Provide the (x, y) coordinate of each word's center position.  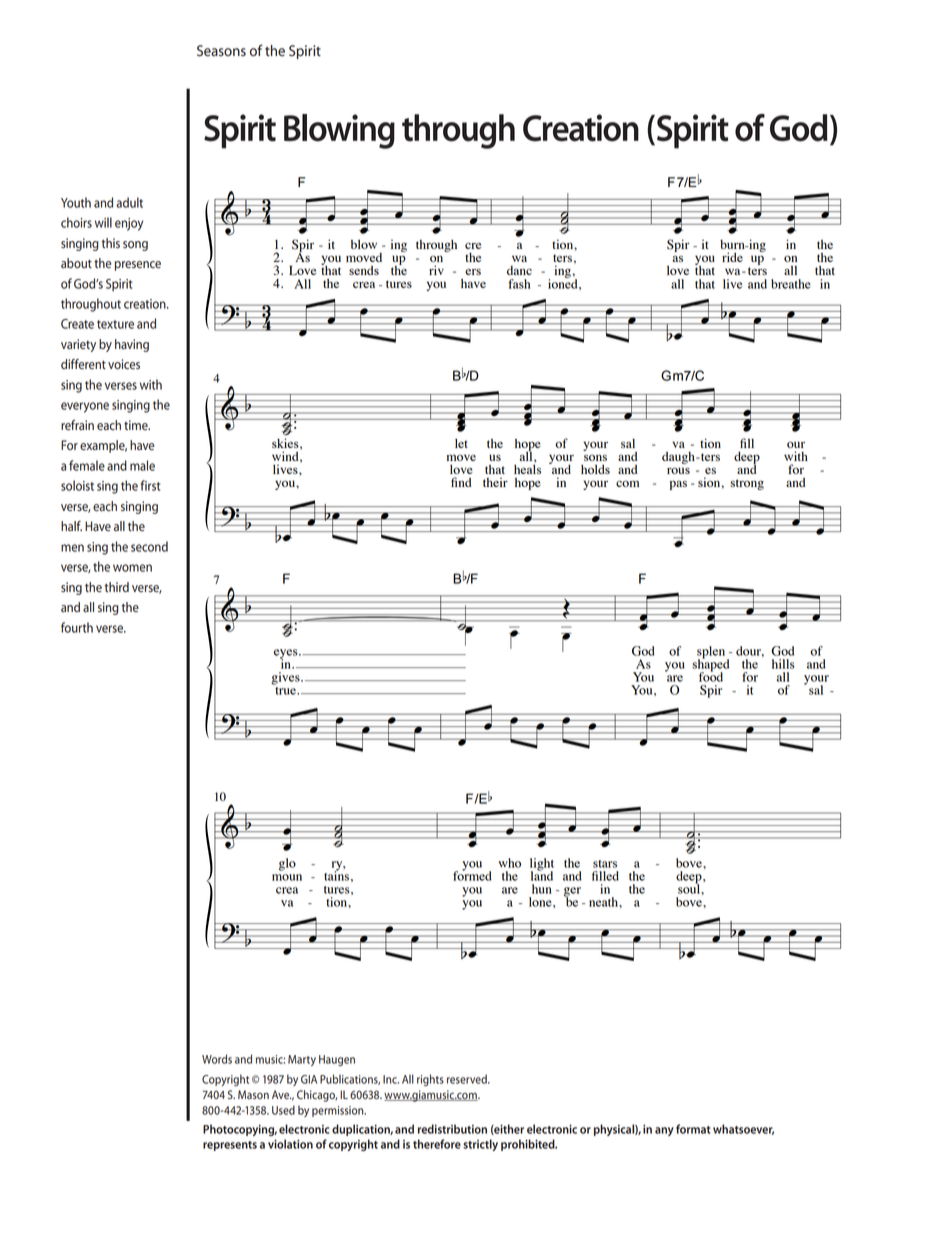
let (461, 443)
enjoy (129, 224)
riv (436, 270)
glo (287, 864)
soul (690, 888)
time (137, 425)
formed (472, 875)
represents (230, 1146)
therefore (437, 1144)
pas (678, 485)
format (693, 1129)
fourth (77, 627)
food (711, 676)
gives (286, 678)
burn (733, 244)
